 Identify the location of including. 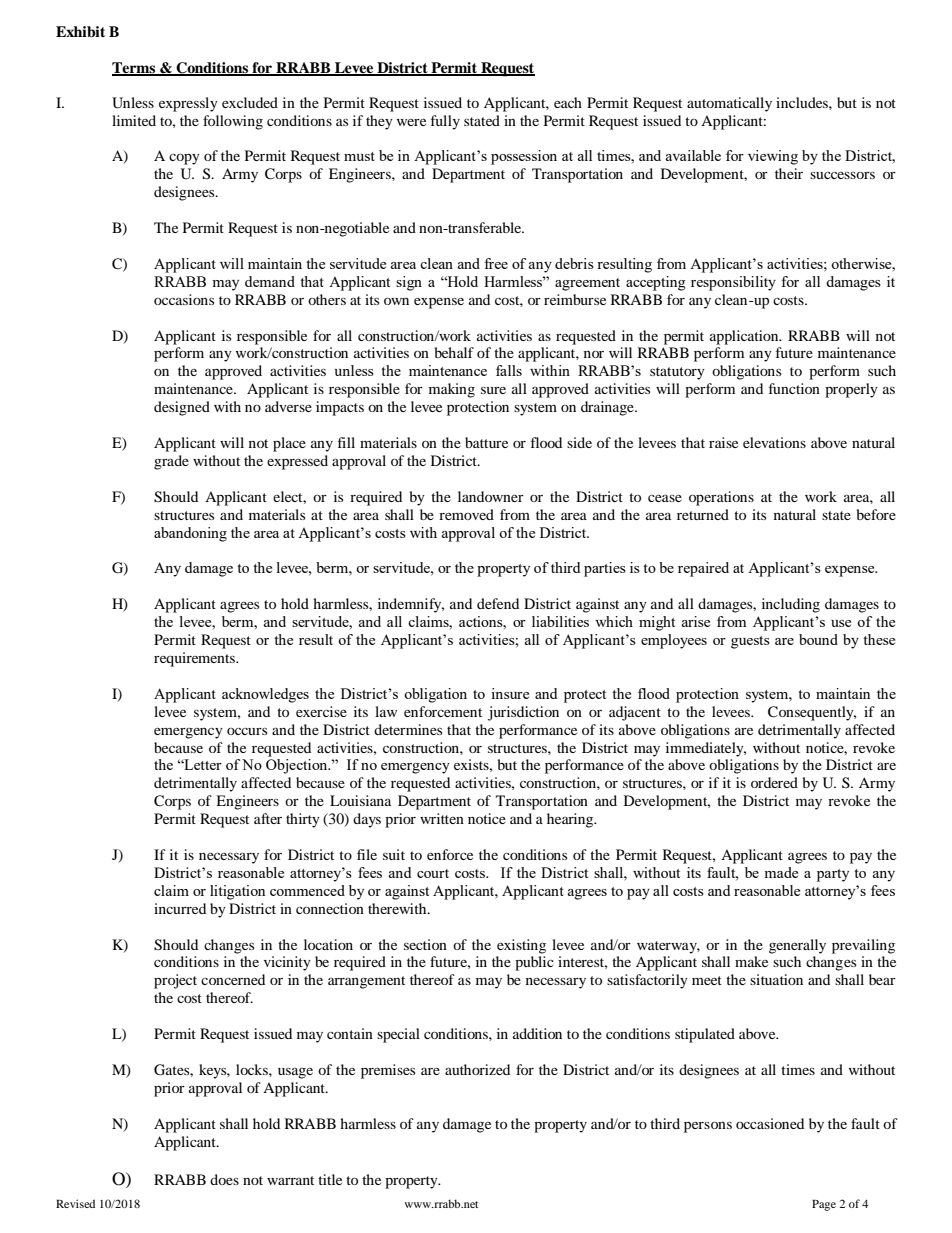
(791, 605).
